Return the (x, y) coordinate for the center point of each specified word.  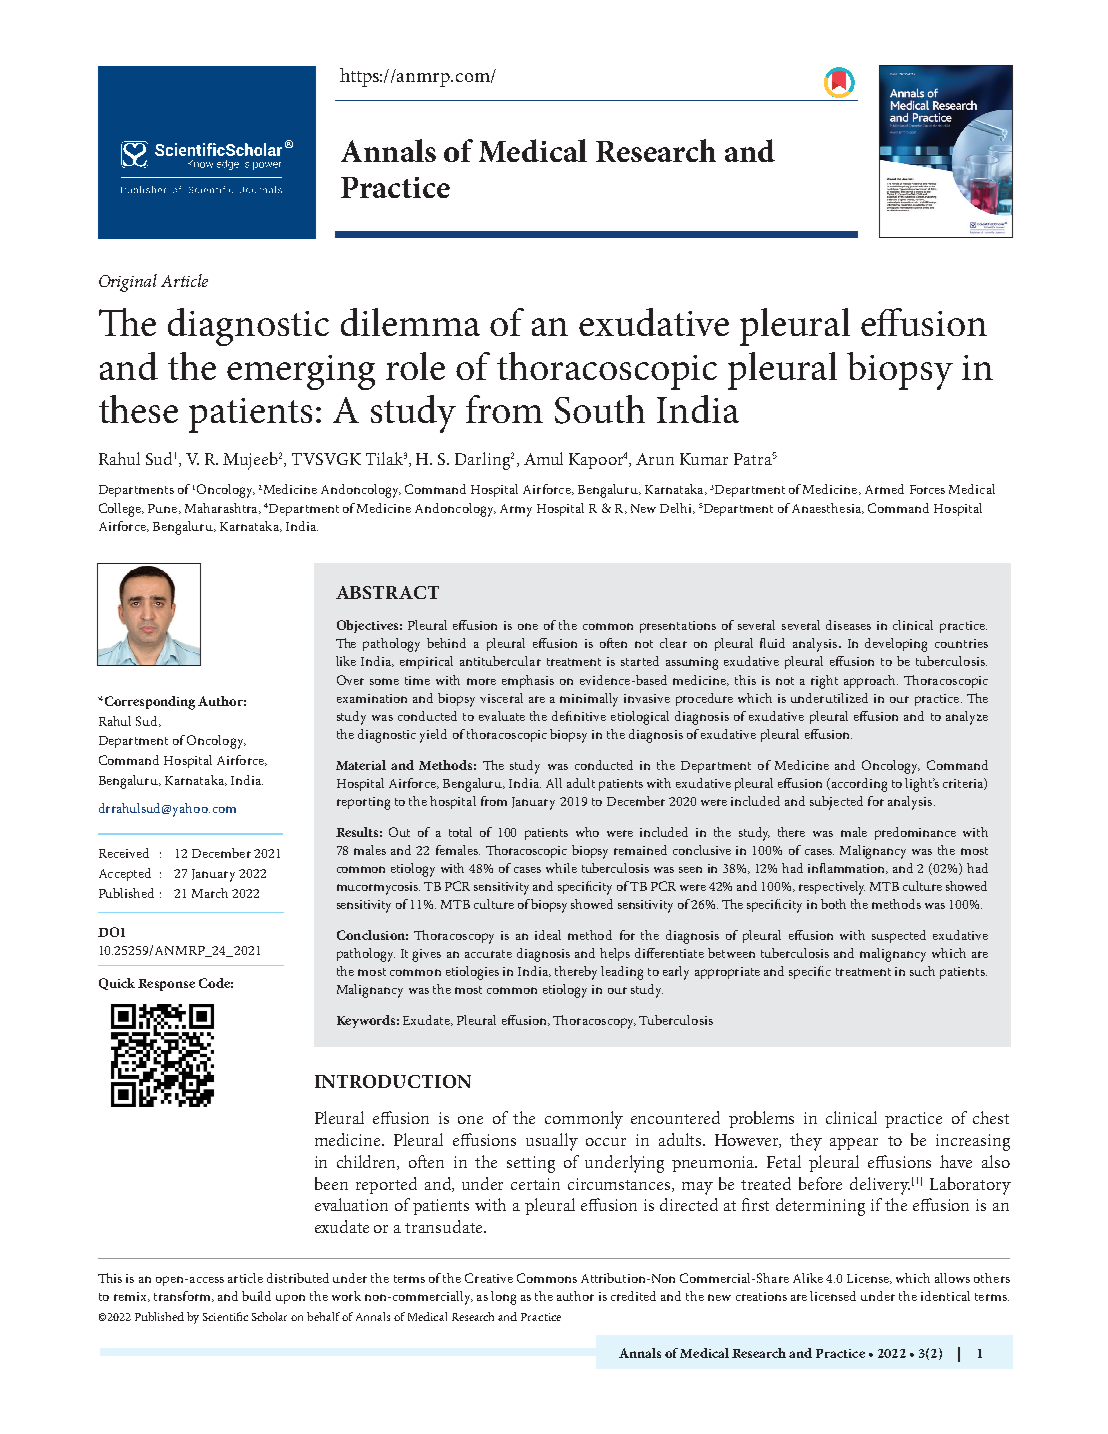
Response (166, 985)
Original (128, 283)
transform (183, 1296)
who (587, 832)
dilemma (410, 322)
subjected (836, 803)
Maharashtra (222, 508)
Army (516, 510)
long (503, 1298)
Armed (884, 489)
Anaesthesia (828, 508)
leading (622, 973)
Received (124, 853)
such (922, 971)
